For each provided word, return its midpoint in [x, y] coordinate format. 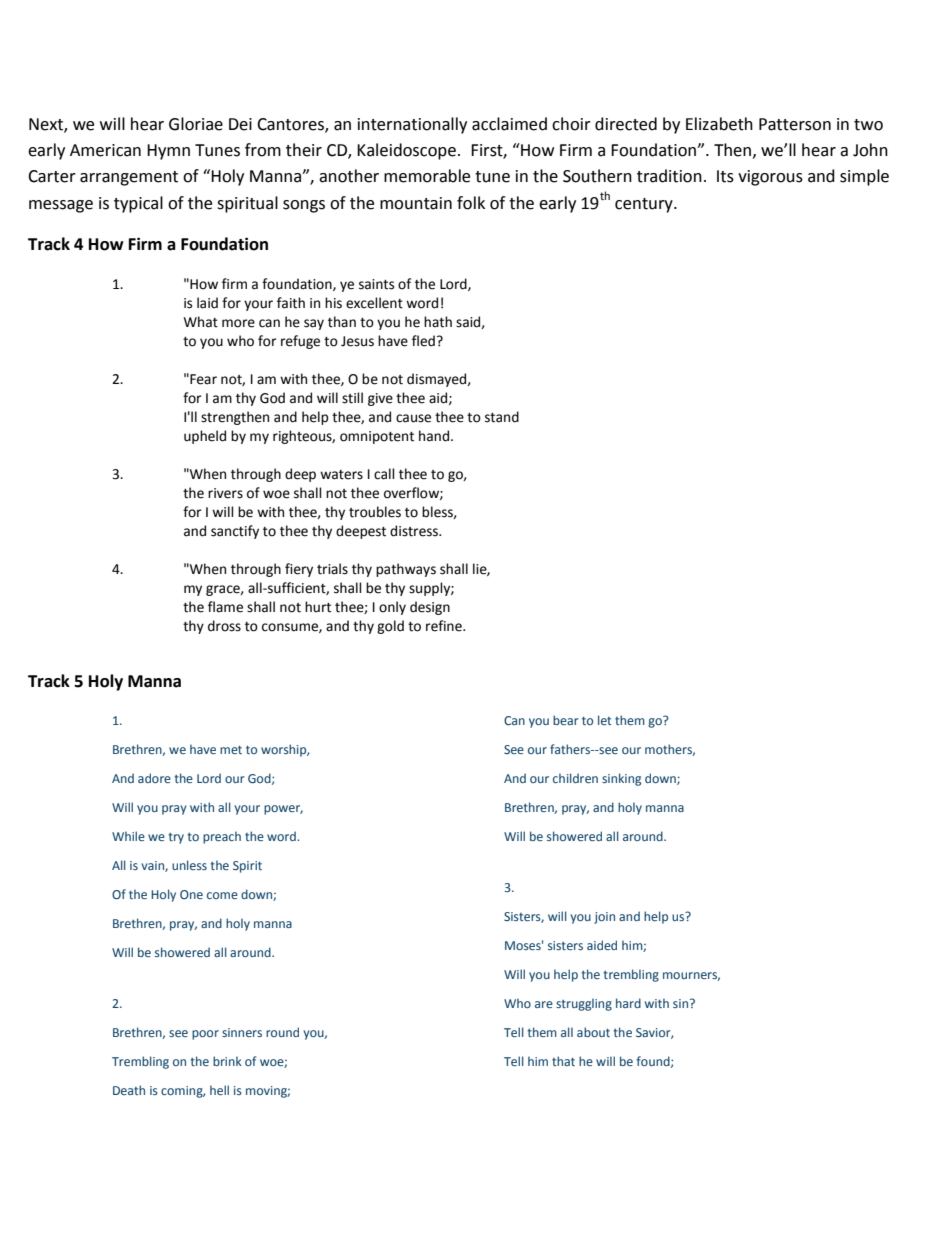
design [430, 608]
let [604, 720]
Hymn [168, 152]
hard [628, 1003]
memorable [427, 176]
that [563, 1061]
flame [225, 607]
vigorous [770, 178]
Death [129, 1090]
